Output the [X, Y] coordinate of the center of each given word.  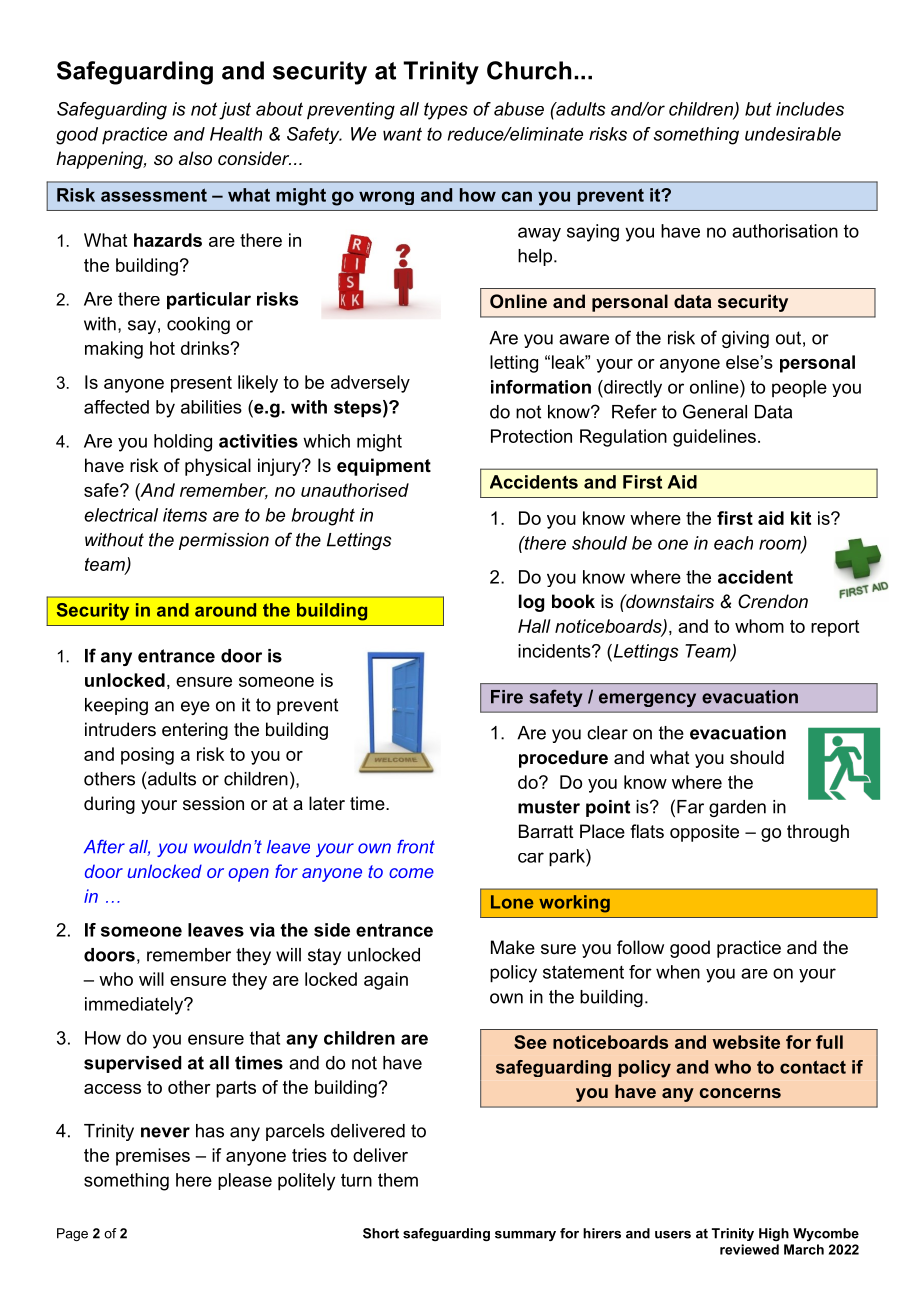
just [235, 111]
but [758, 109]
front [416, 846]
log [531, 603]
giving [745, 339]
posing [147, 756]
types [446, 111]
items [185, 515]
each [733, 543]
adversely [370, 384]
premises [153, 1157]
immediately [135, 1006]
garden [737, 808]
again [386, 981]
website [746, 1042]
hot [162, 348]
